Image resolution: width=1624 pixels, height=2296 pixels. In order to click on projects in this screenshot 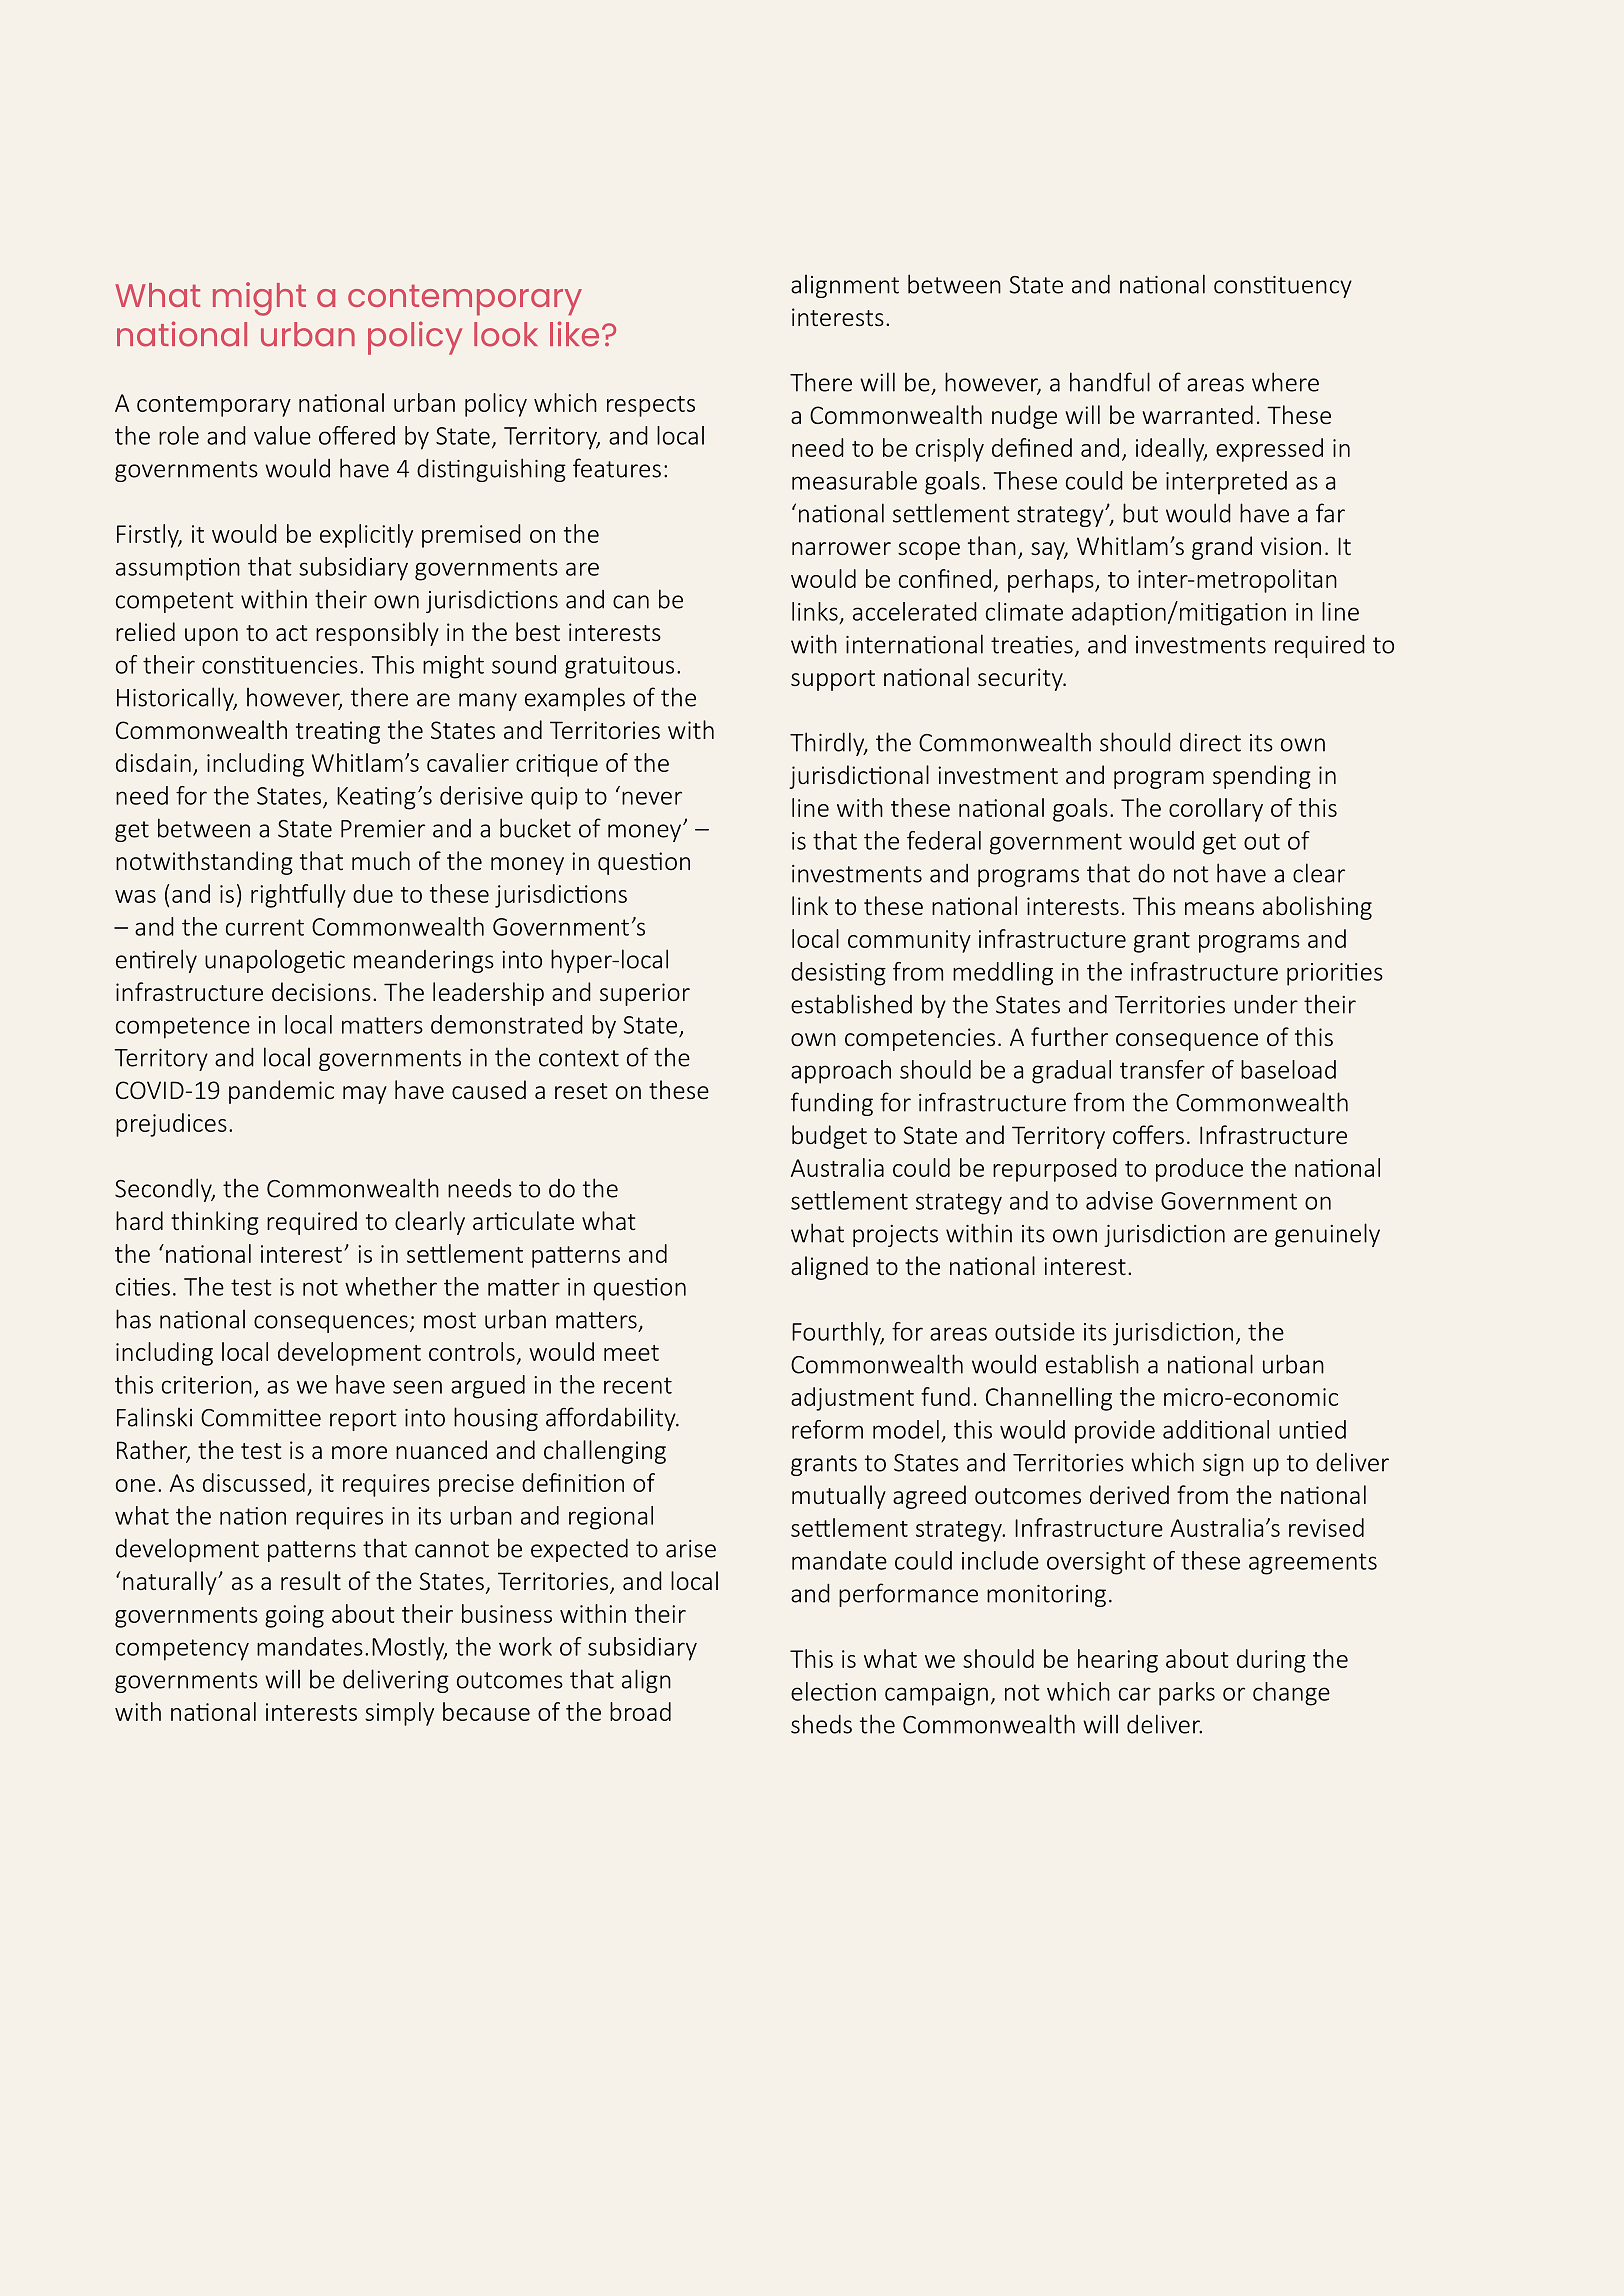, I will do `click(895, 1236)`.
